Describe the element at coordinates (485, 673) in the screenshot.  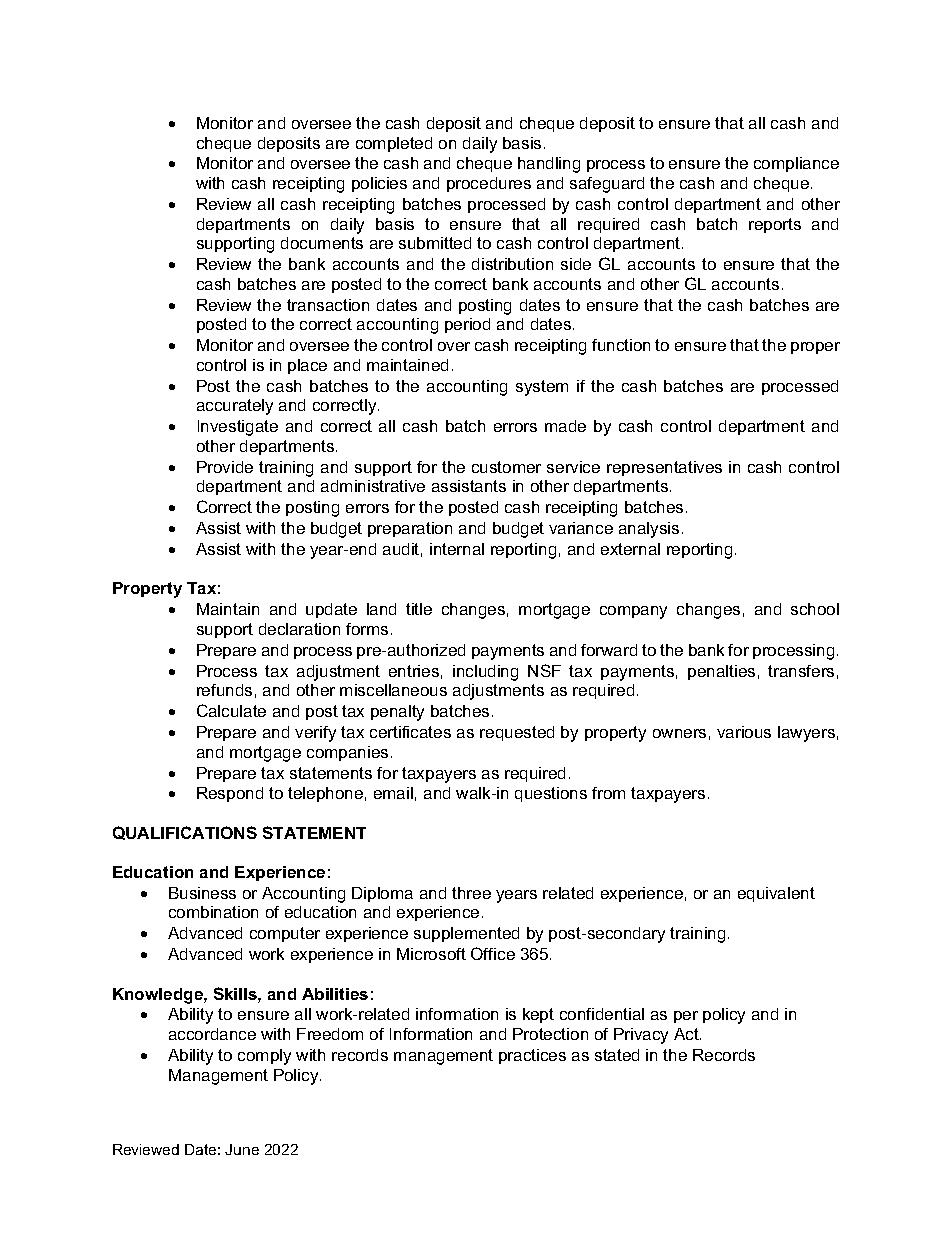
I see `including` at that location.
